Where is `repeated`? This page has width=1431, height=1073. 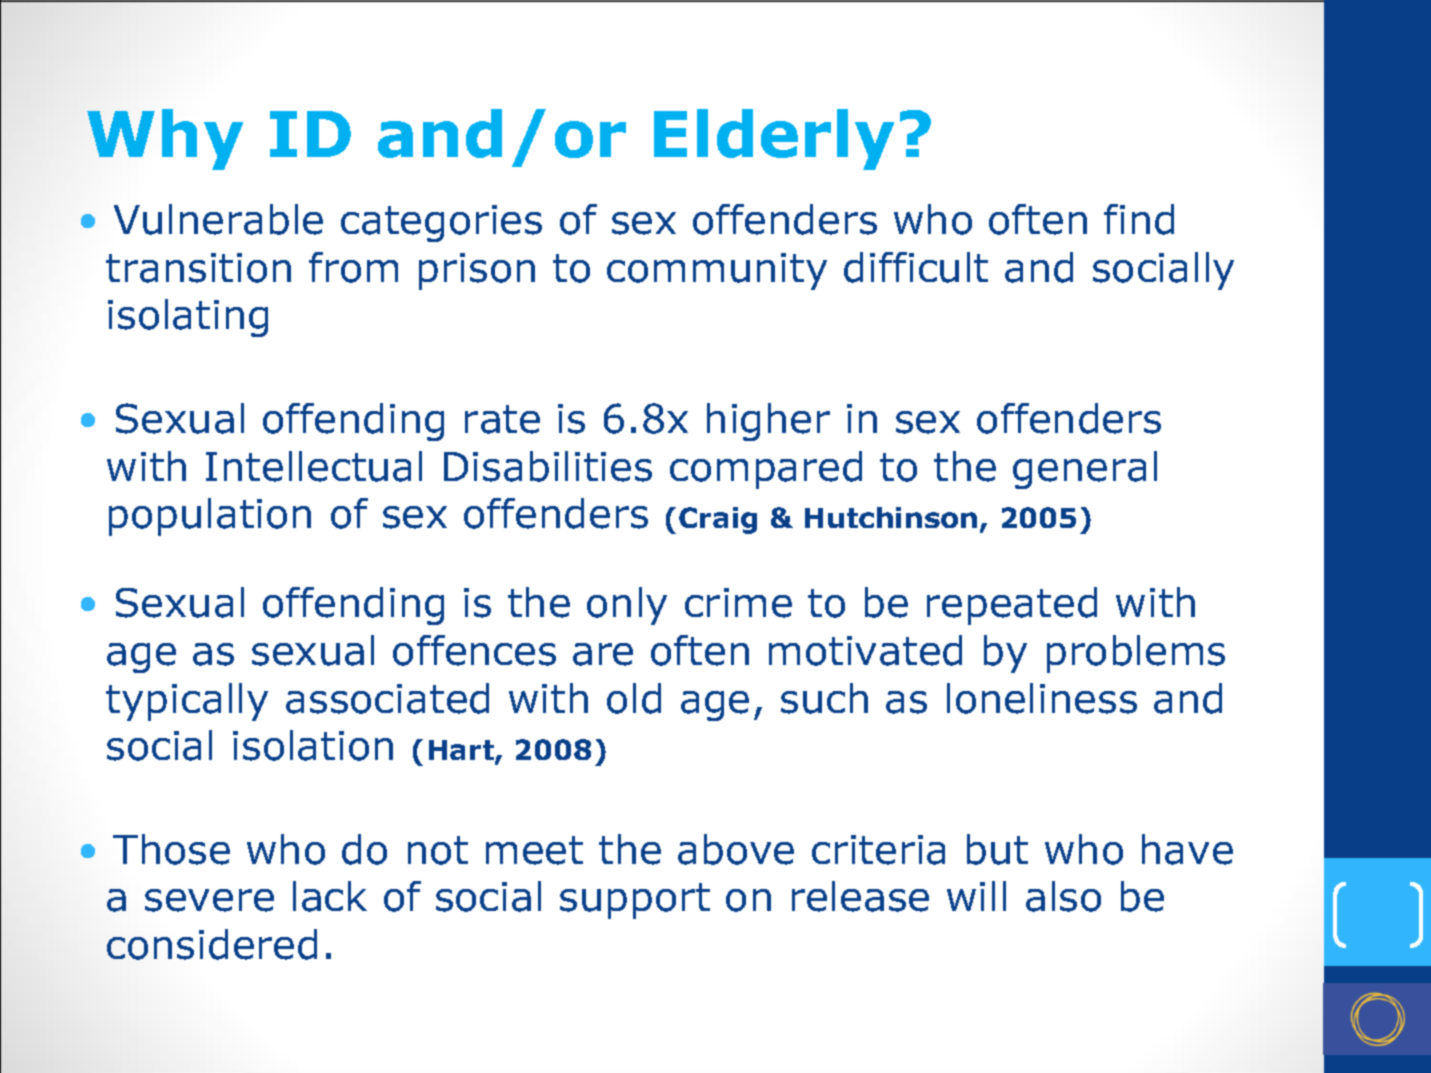 repeated is located at coordinates (1012, 606).
